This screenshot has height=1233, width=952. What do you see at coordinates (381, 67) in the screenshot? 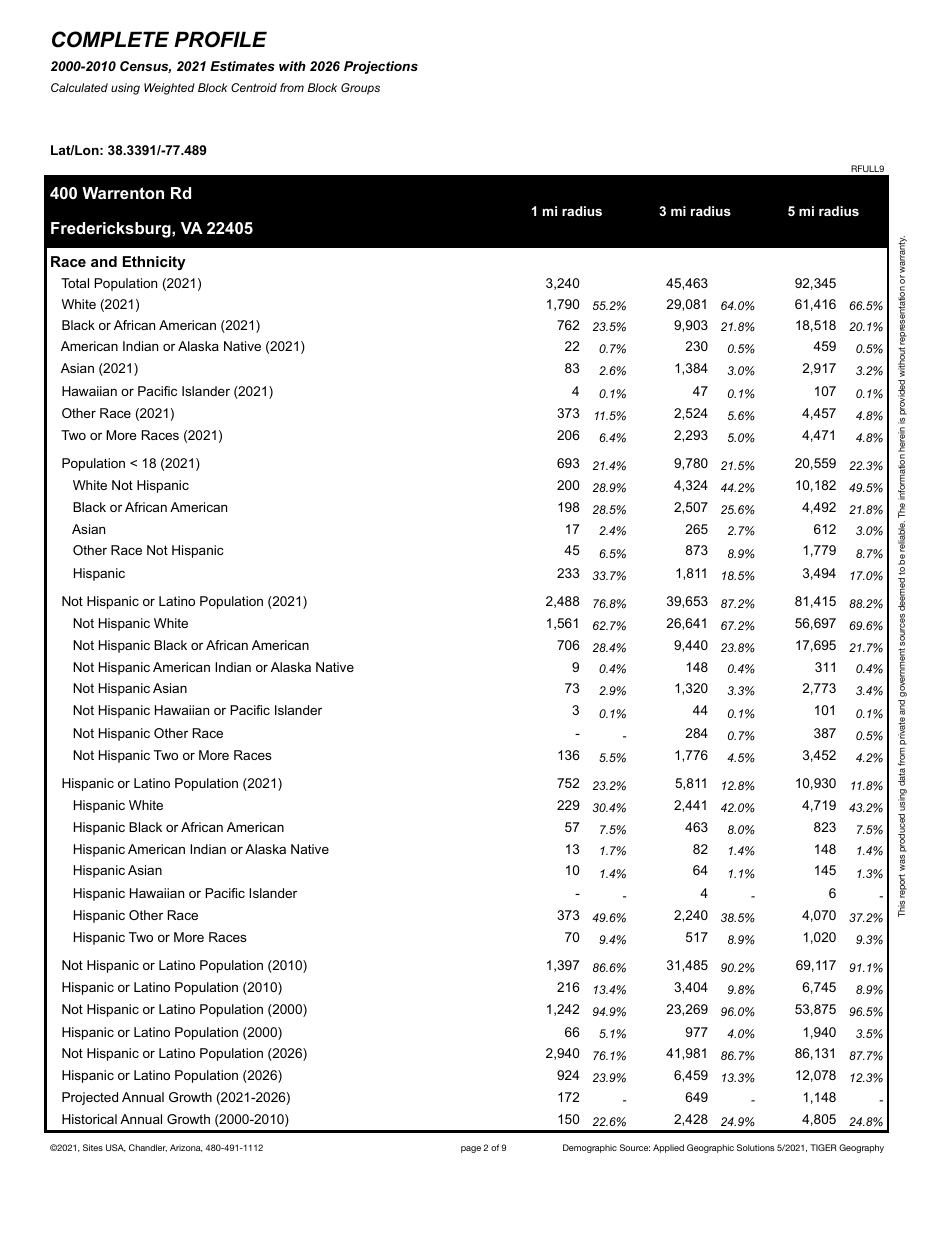
I see `Projections` at bounding box center [381, 67].
